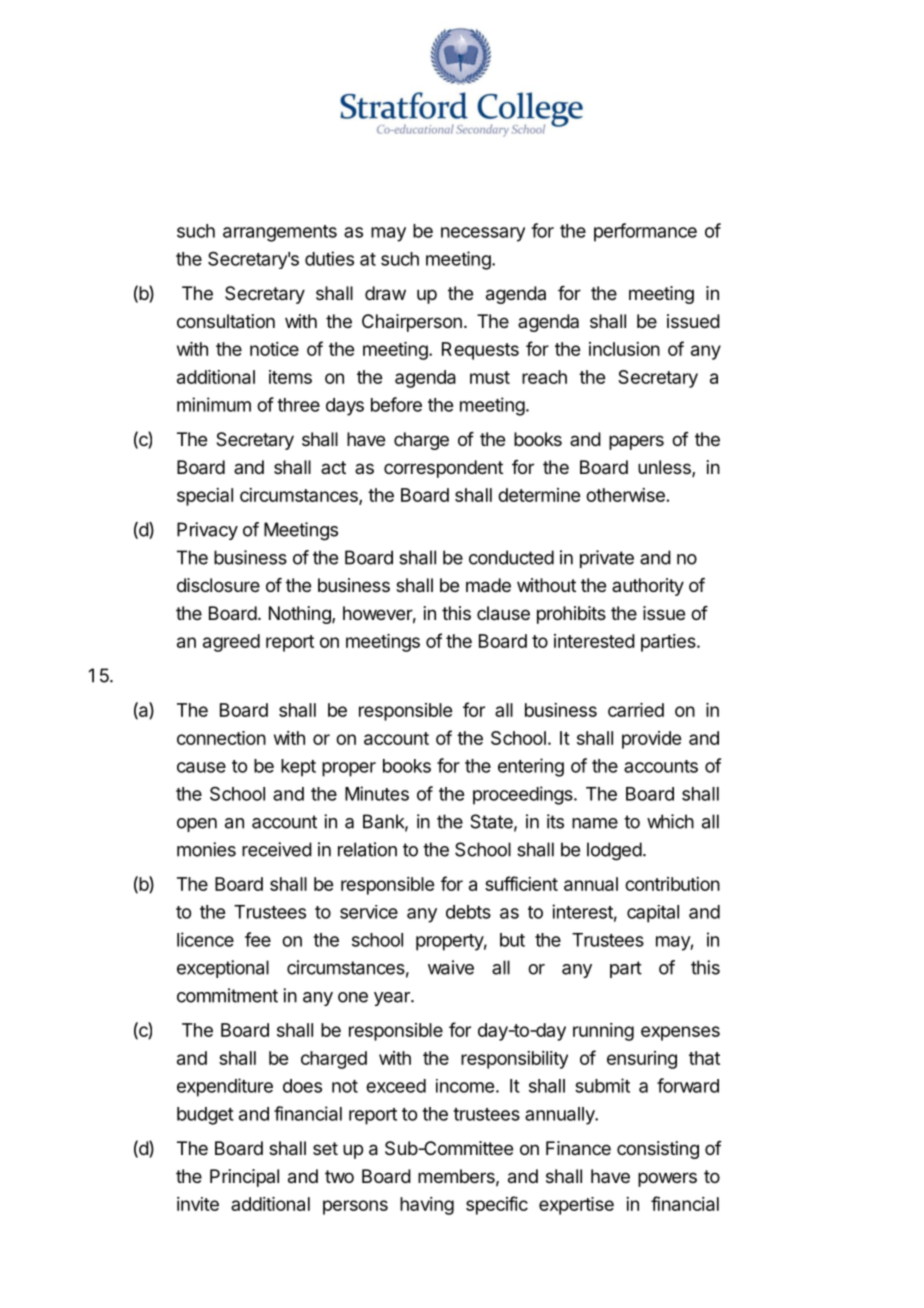 The image size is (924, 1308). What do you see at coordinates (280, 233) in the screenshot?
I see `arrangements` at bounding box center [280, 233].
